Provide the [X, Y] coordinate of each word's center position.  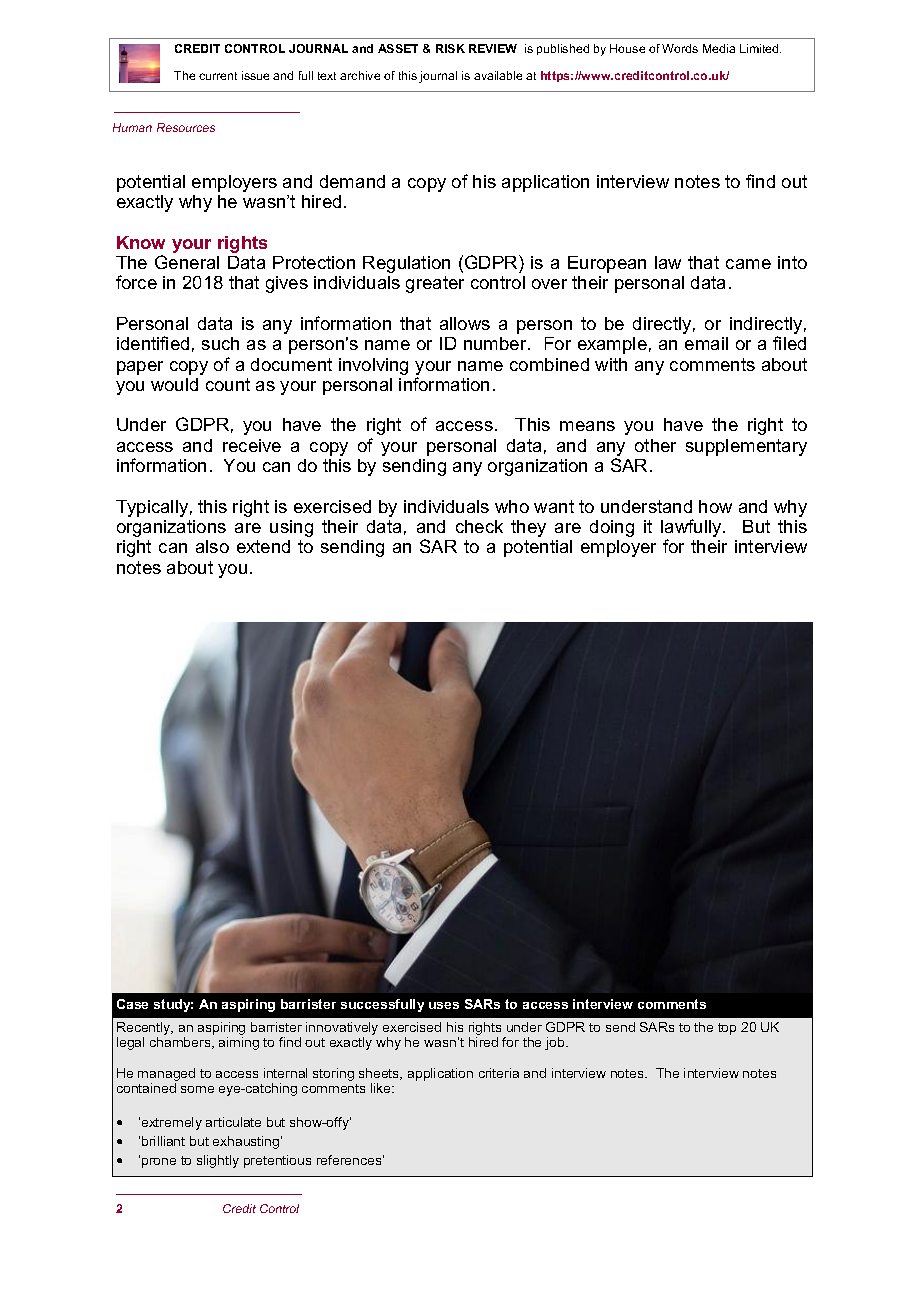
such [220, 343]
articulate [233, 1122]
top [727, 1029]
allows [465, 323]
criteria [499, 1073]
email [706, 343]
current [218, 76]
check [479, 526]
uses [444, 1005]
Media [719, 48]
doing [612, 528]
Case [132, 1004]
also [212, 546]
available [498, 75]
